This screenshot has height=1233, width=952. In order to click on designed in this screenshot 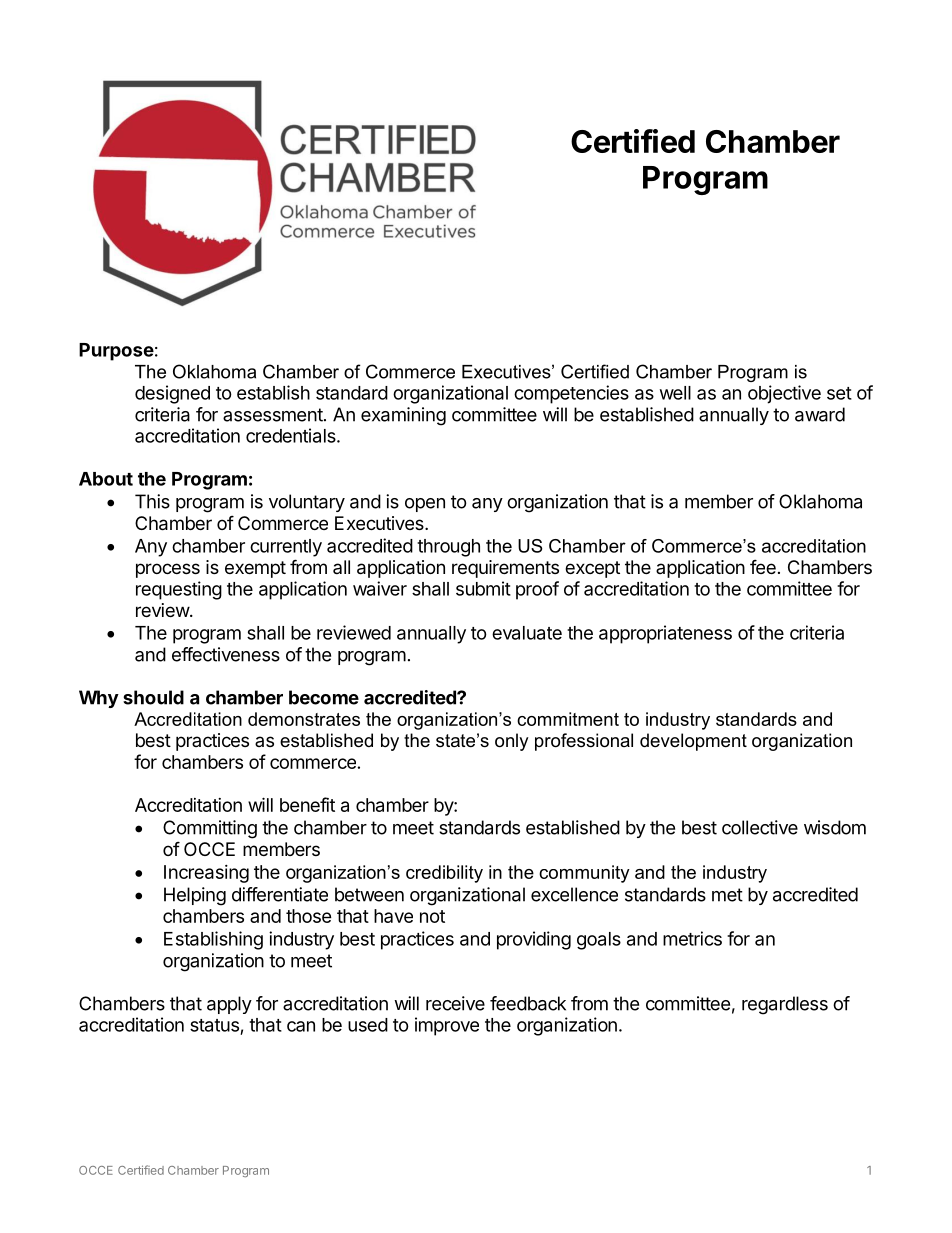, I will do `click(172, 394)`.
